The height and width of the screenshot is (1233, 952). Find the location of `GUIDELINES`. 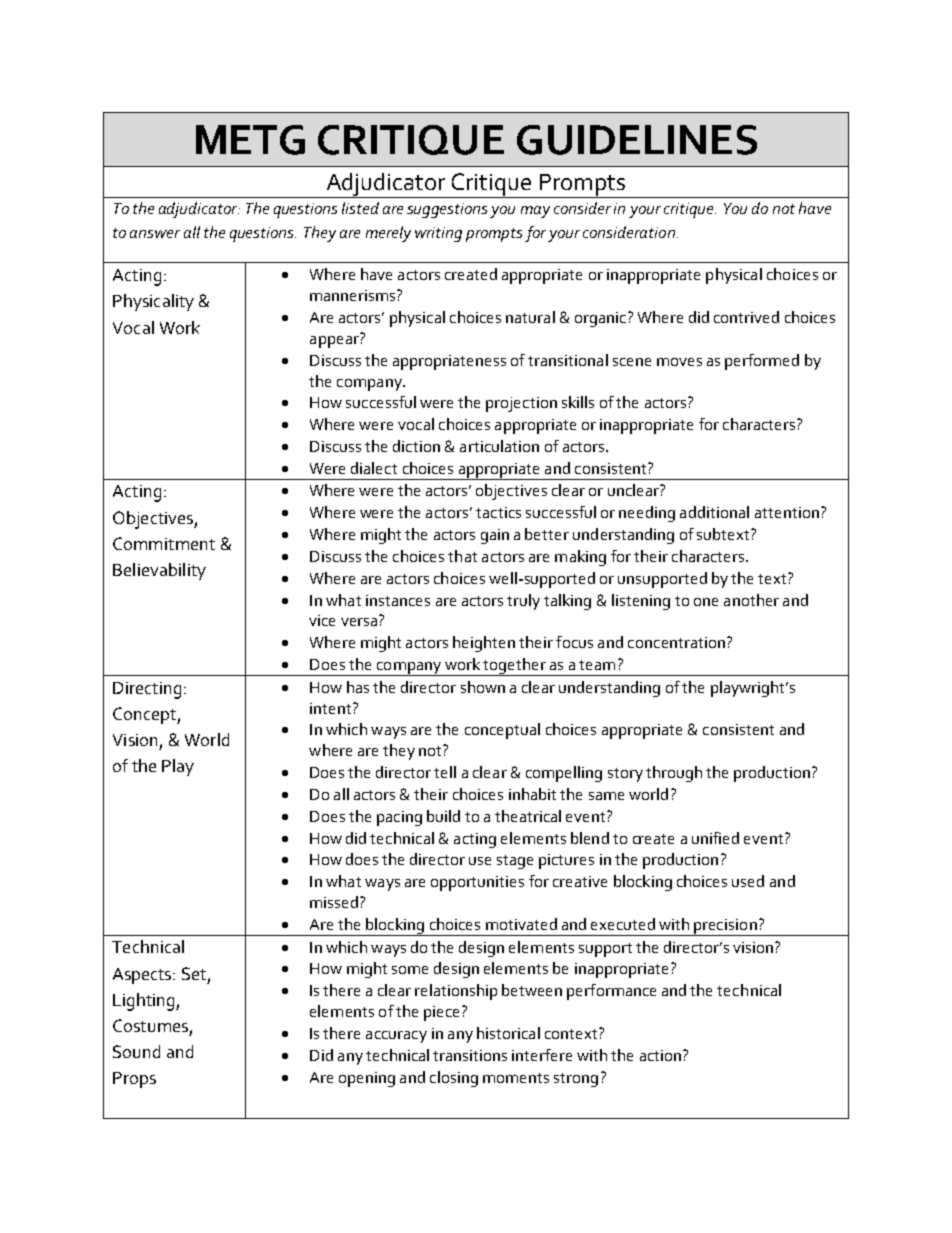

GUIDELINES is located at coordinates (637, 140).
